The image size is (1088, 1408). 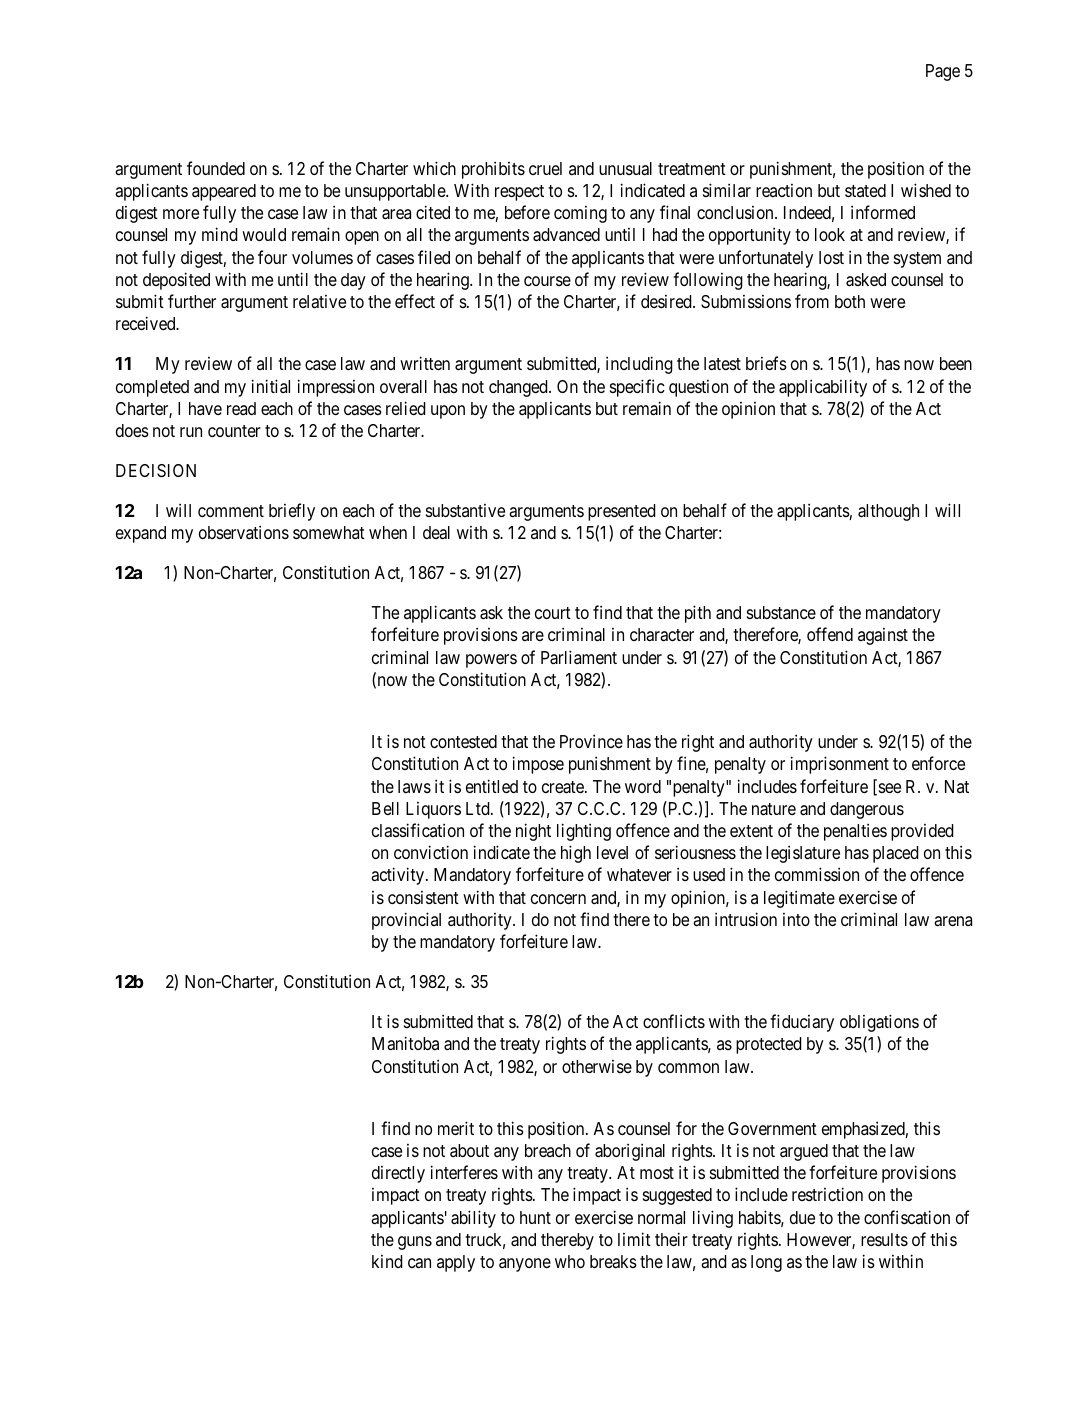 What do you see at coordinates (943, 72) in the screenshot?
I see `Page` at bounding box center [943, 72].
